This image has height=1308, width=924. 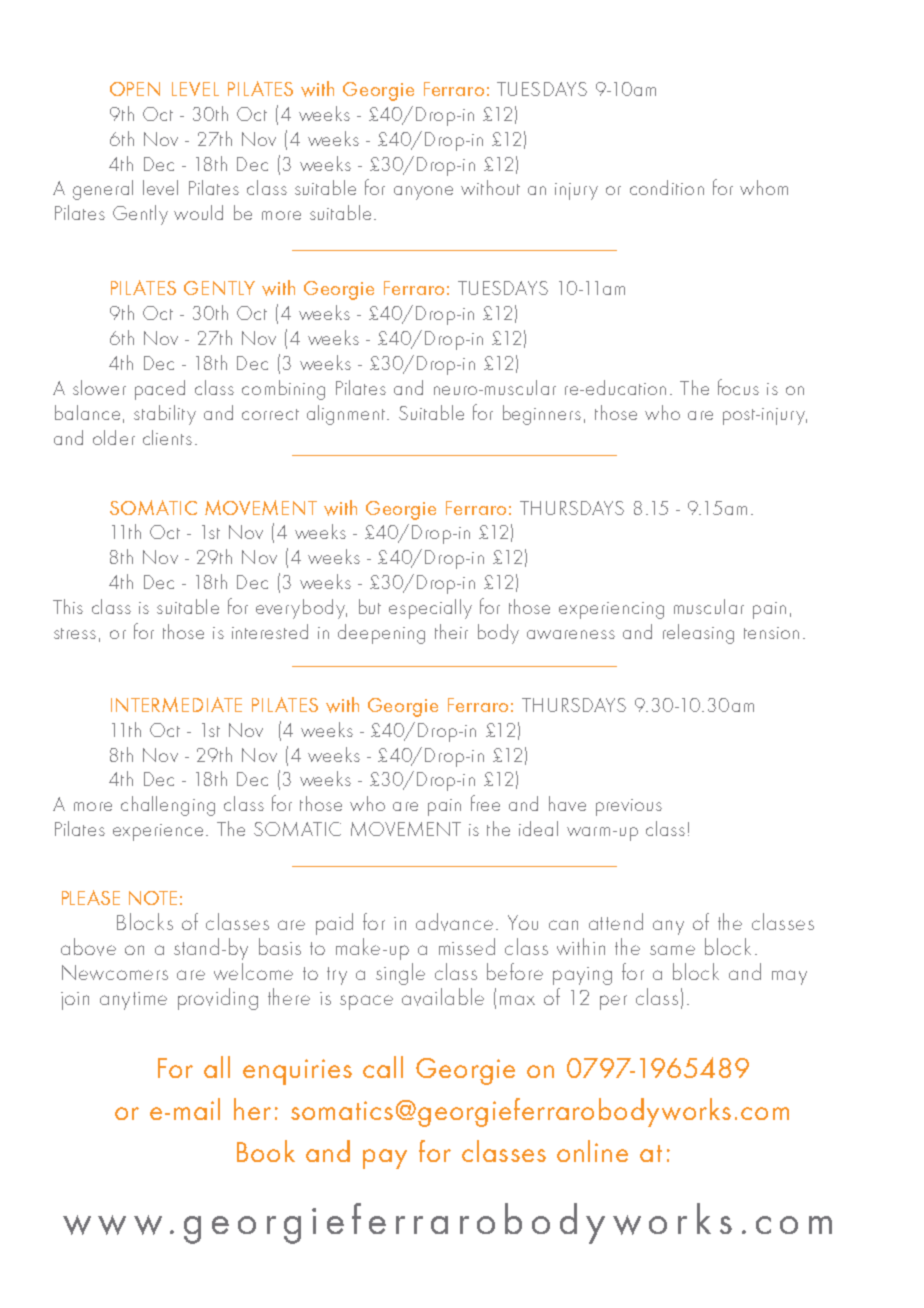 What do you see at coordinates (167, 437) in the image?
I see `clients` at bounding box center [167, 437].
